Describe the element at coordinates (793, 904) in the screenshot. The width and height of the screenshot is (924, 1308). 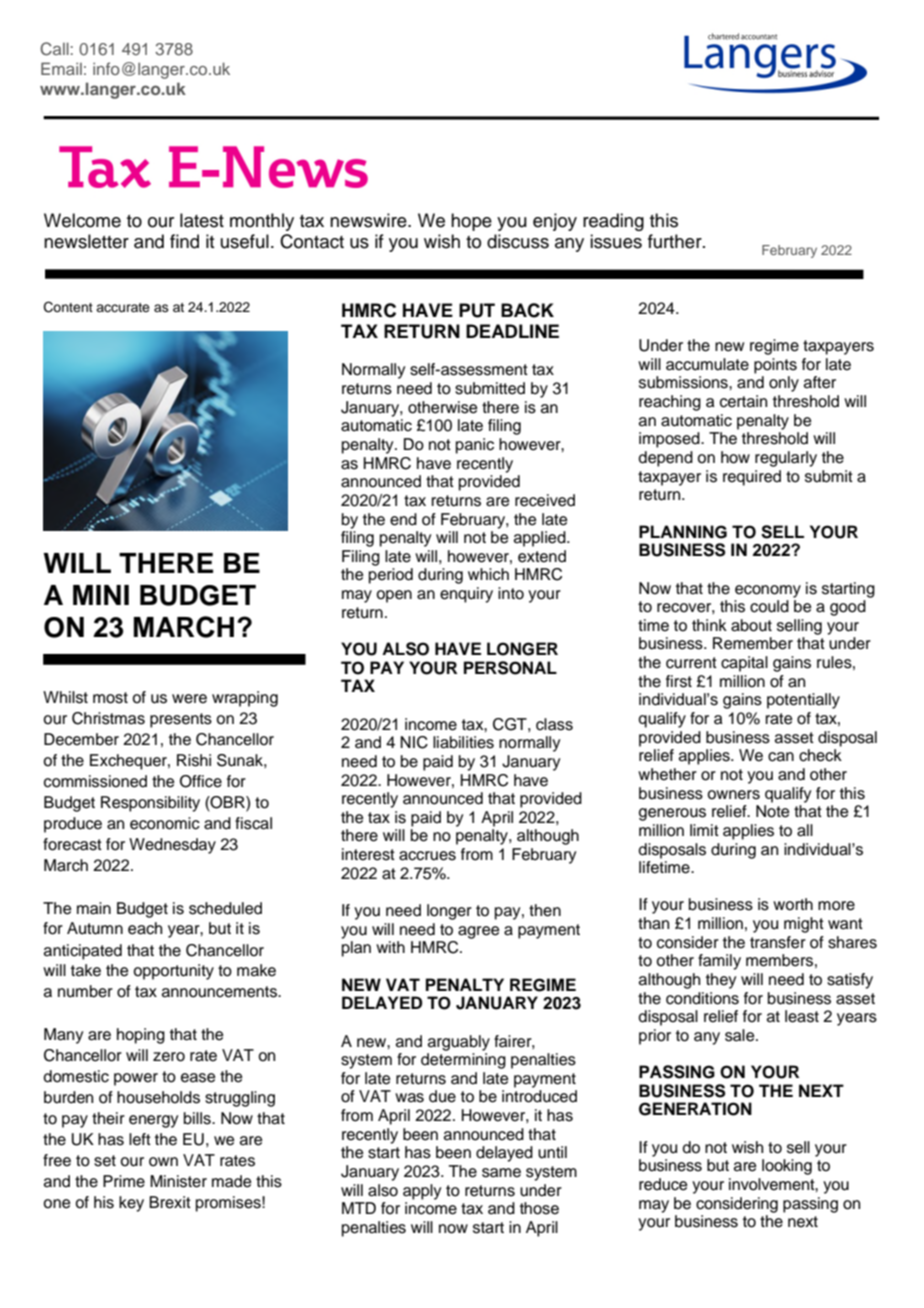
I see `worth` at that location.
